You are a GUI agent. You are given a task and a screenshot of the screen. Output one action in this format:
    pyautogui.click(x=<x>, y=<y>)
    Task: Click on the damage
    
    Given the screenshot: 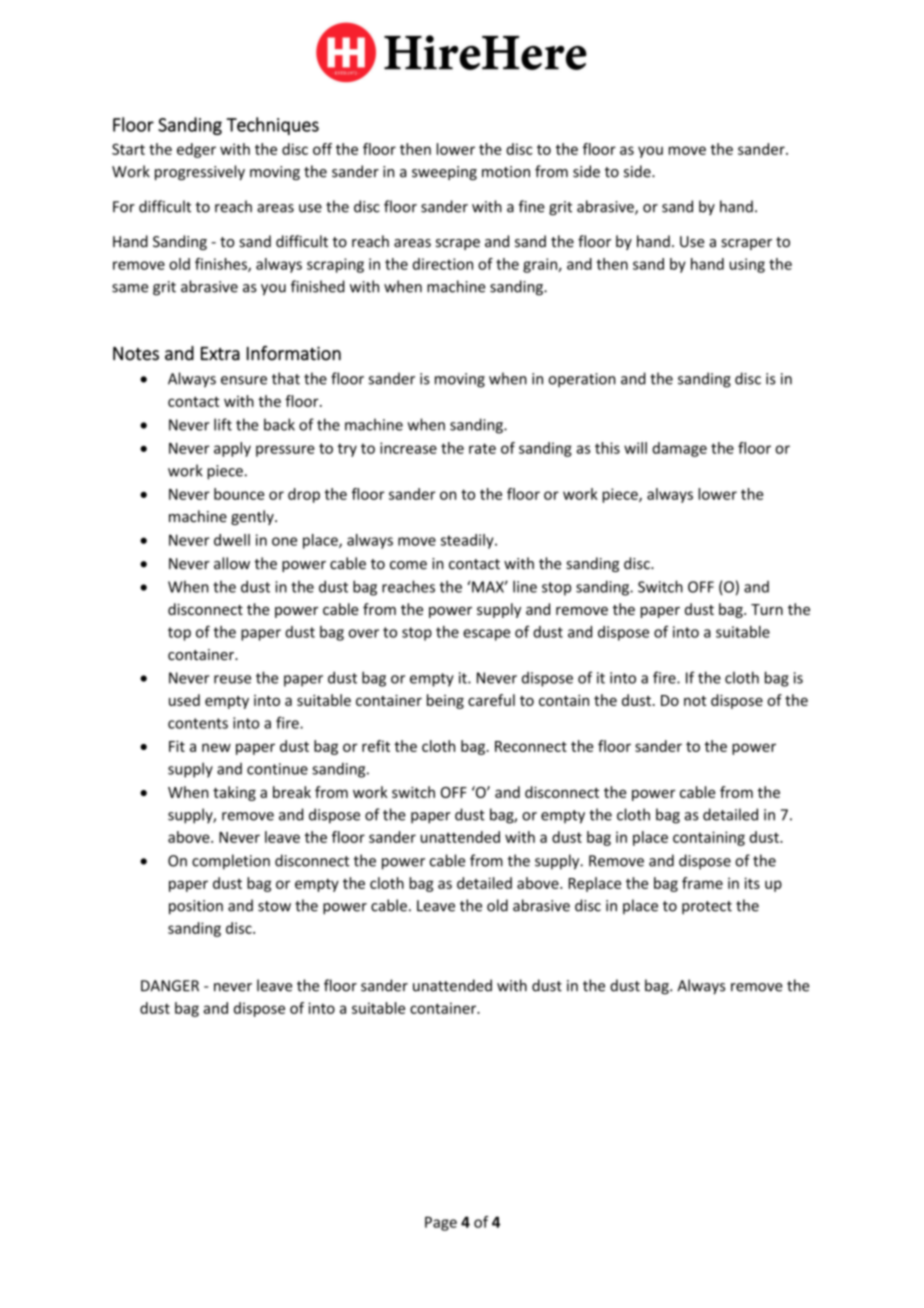 What is the action you would take?
    pyautogui.click(x=679, y=449)
